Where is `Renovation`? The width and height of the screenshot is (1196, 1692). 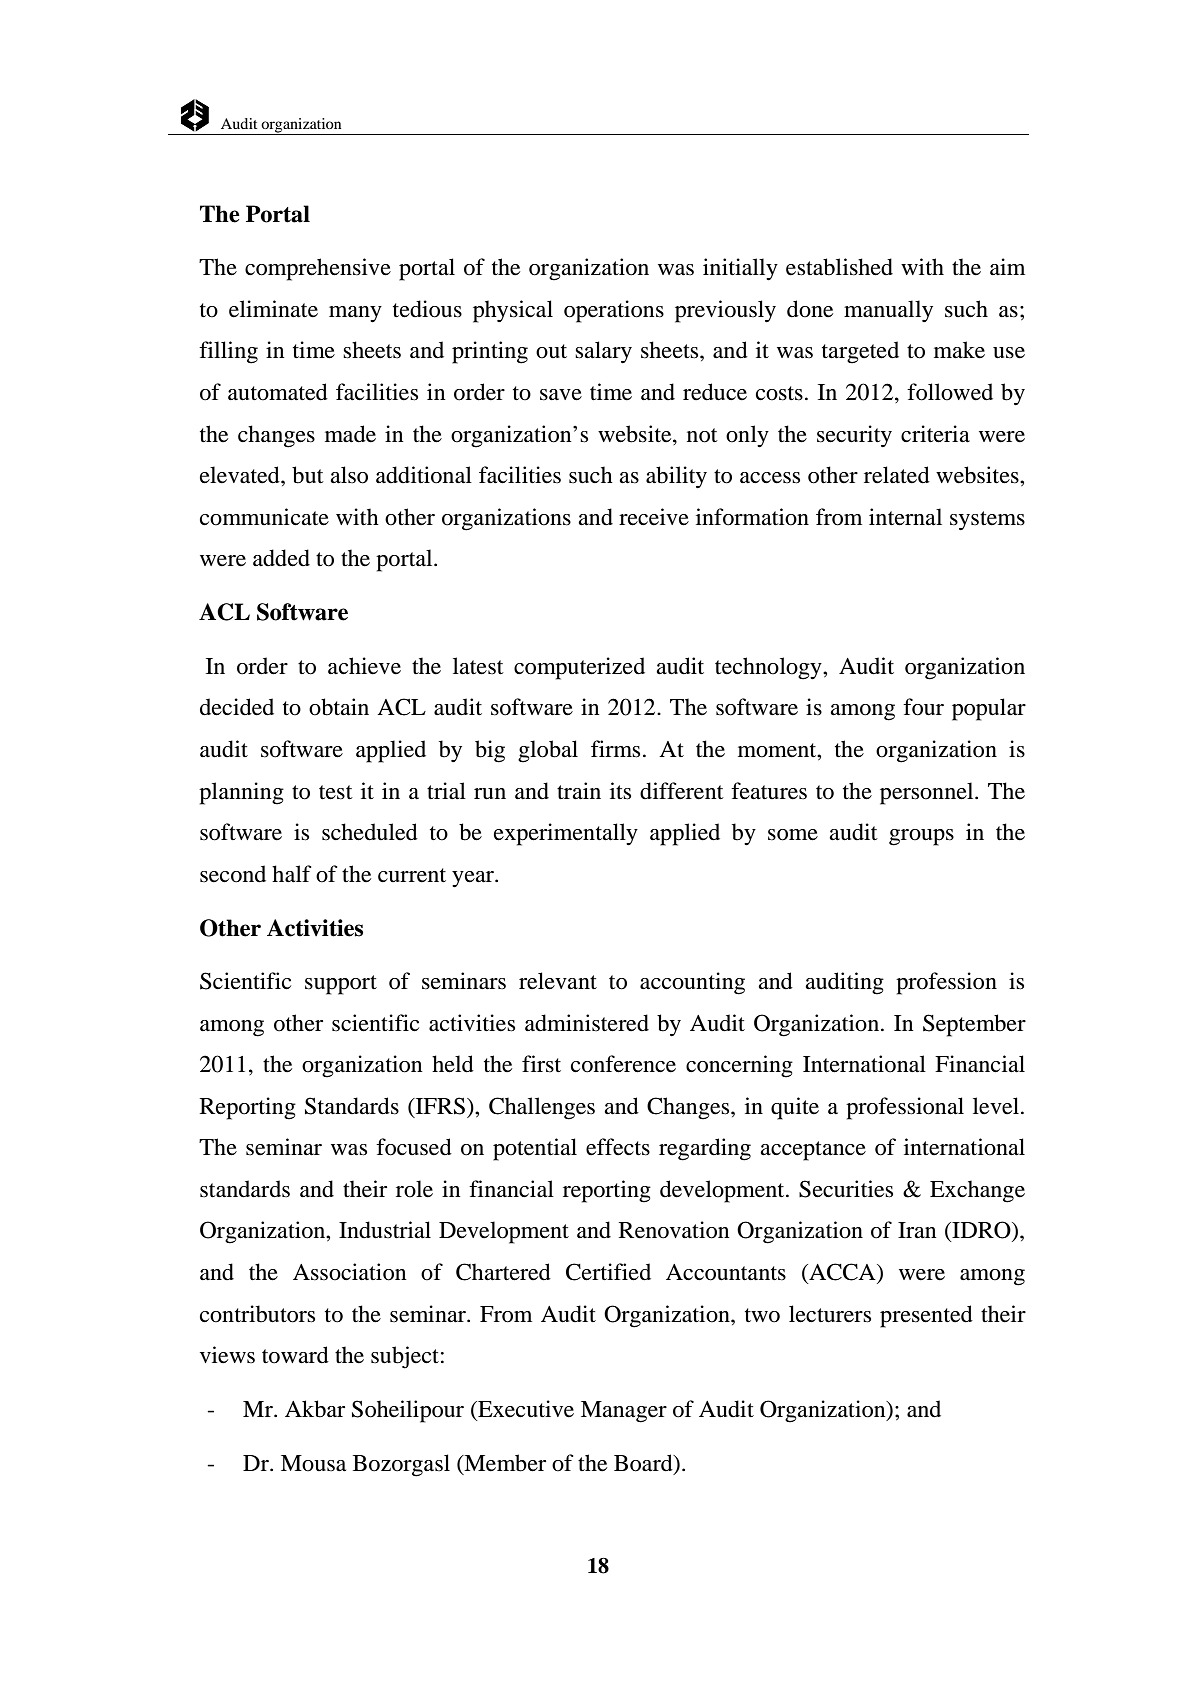 Renovation is located at coordinates (674, 1230).
